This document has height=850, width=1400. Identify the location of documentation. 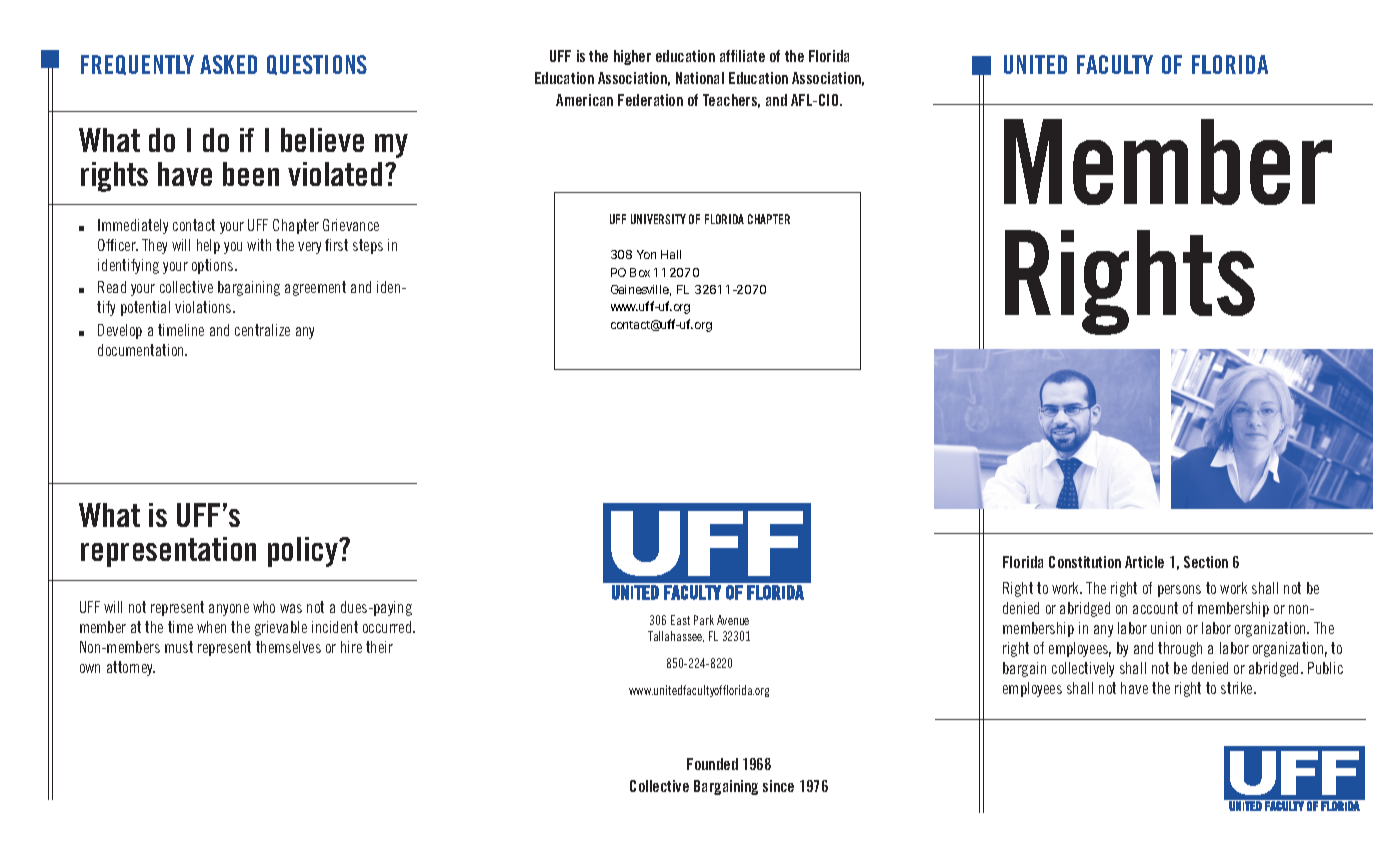
(142, 350).
